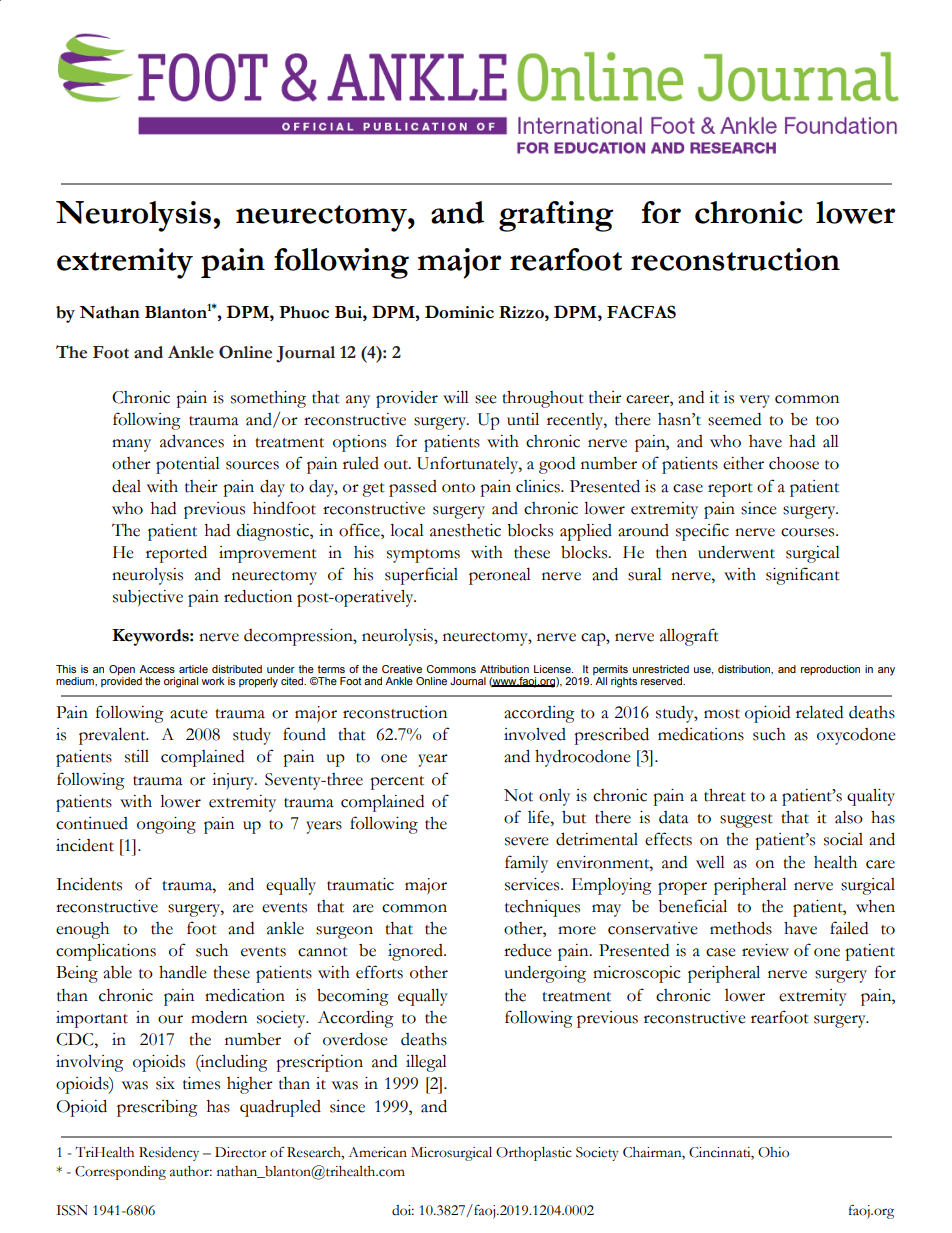  Describe the element at coordinates (794, 463) in the screenshot. I see `choose` at that location.
